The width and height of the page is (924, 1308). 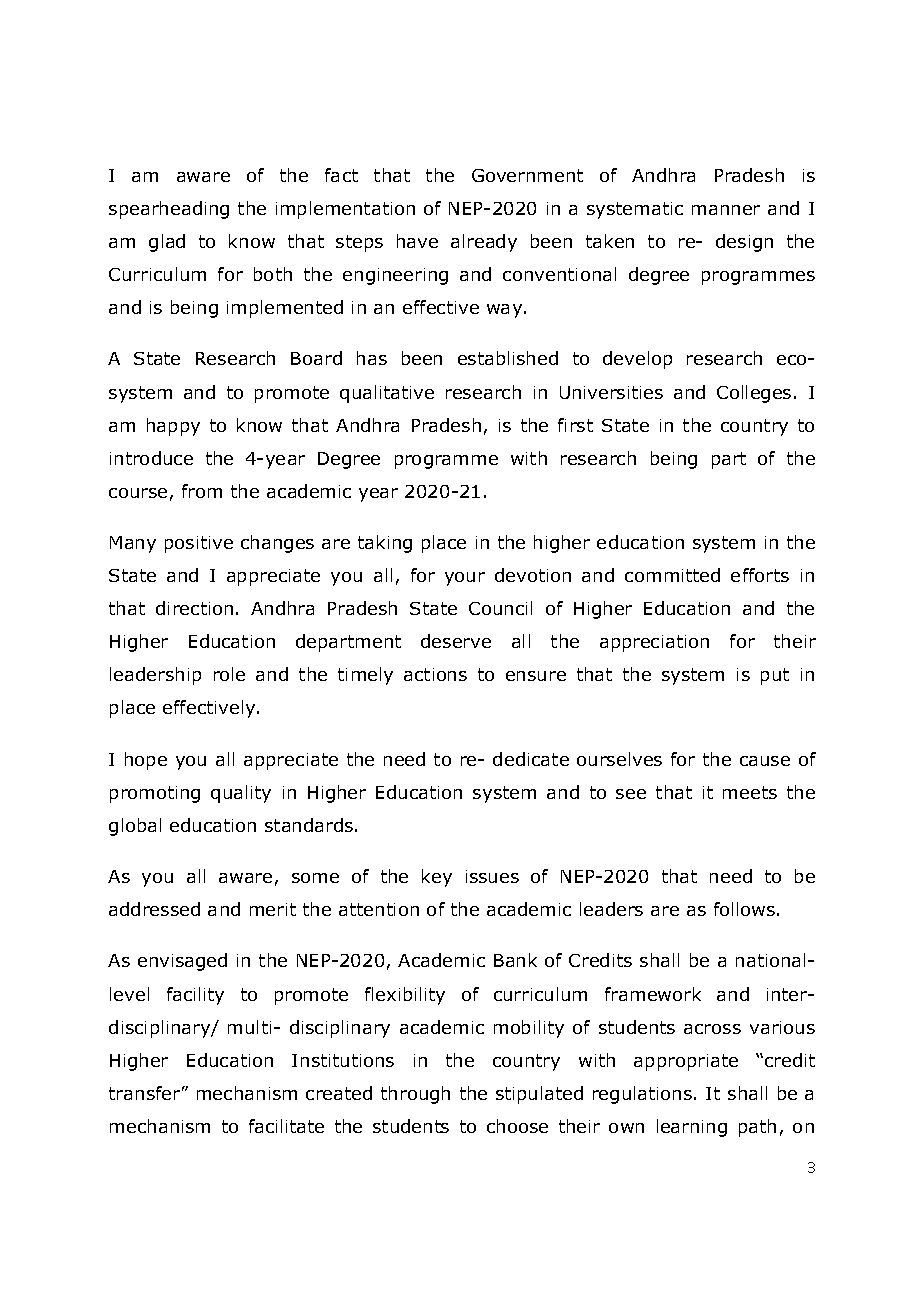 What do you see at coordinates (672, 575) in the page?
I see `committed` at bounding box center [672, 575].
